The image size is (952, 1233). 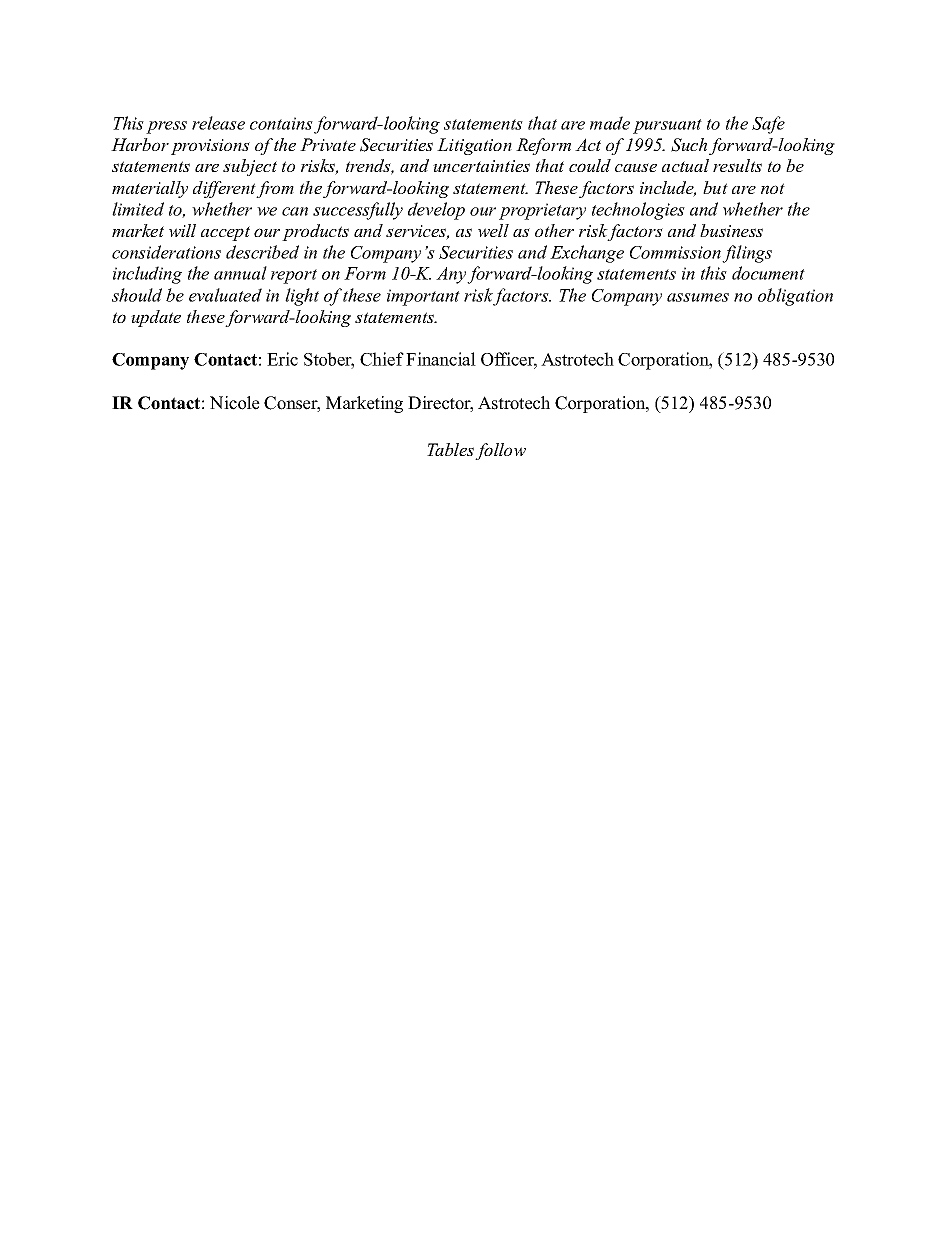 I want to click on obligation, so click(x=795, y=297).
